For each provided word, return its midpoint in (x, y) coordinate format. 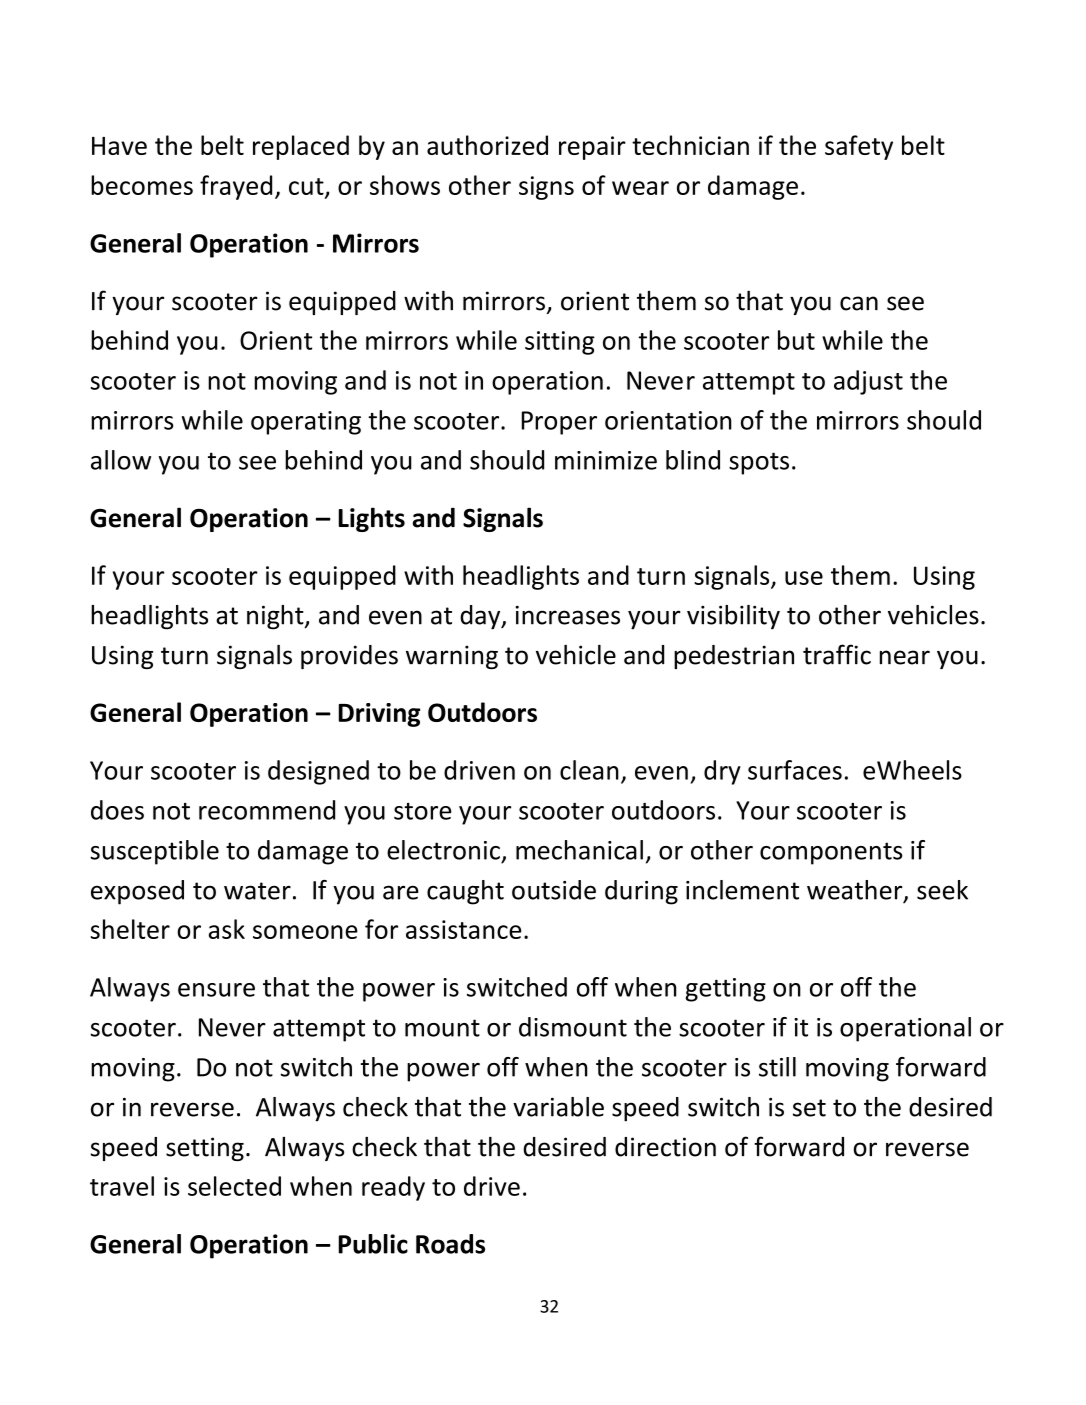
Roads (450, 1244)
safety (859, 147)
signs (546, 188)
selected (234, 1186)
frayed (236, 187)
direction (665, 1147)
